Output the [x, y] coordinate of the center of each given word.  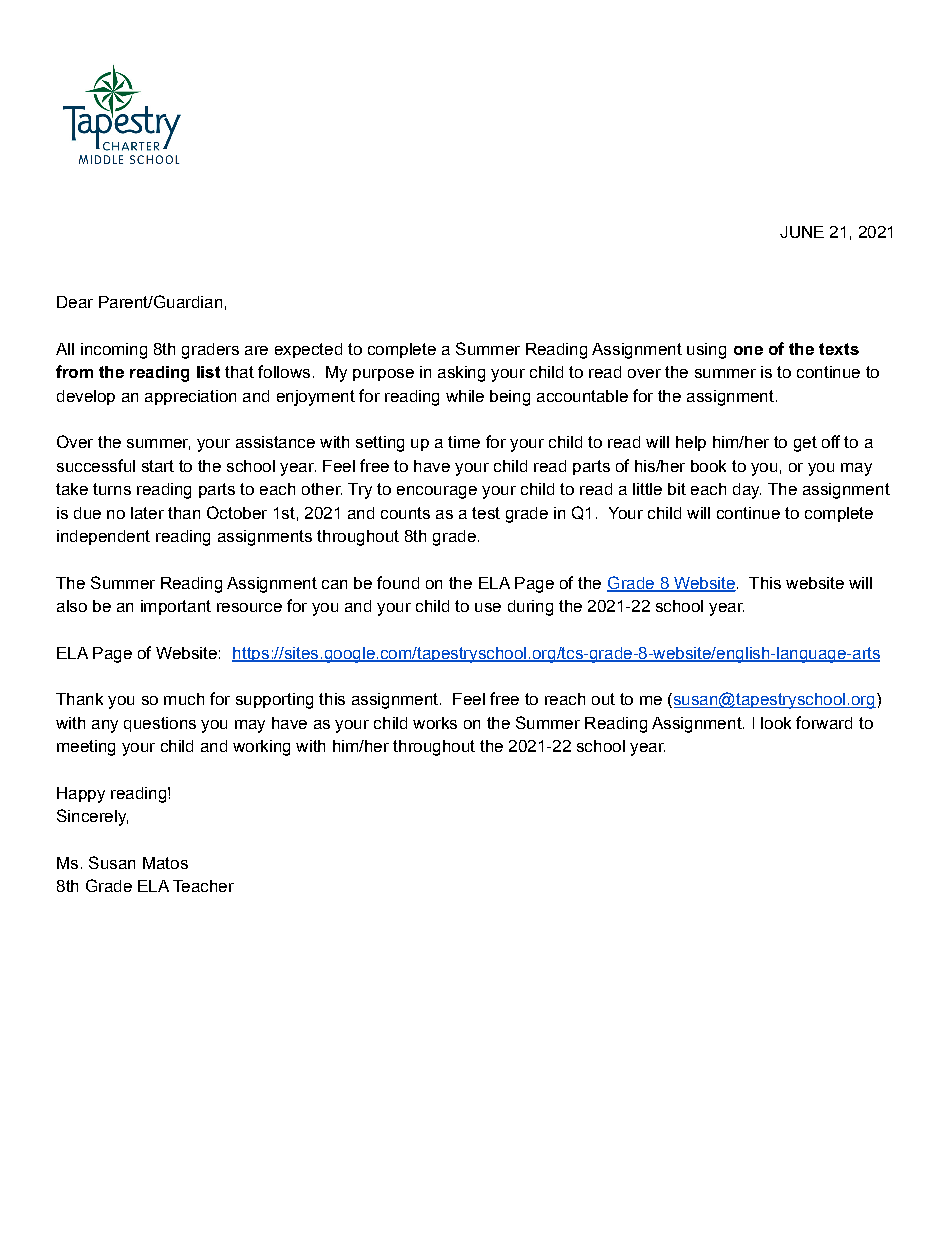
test [486, 513]
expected [308, 350]
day [747, 491]
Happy [81, 795]
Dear [75, 302]
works [435, 723]
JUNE [802, 232]
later [147, 513]
